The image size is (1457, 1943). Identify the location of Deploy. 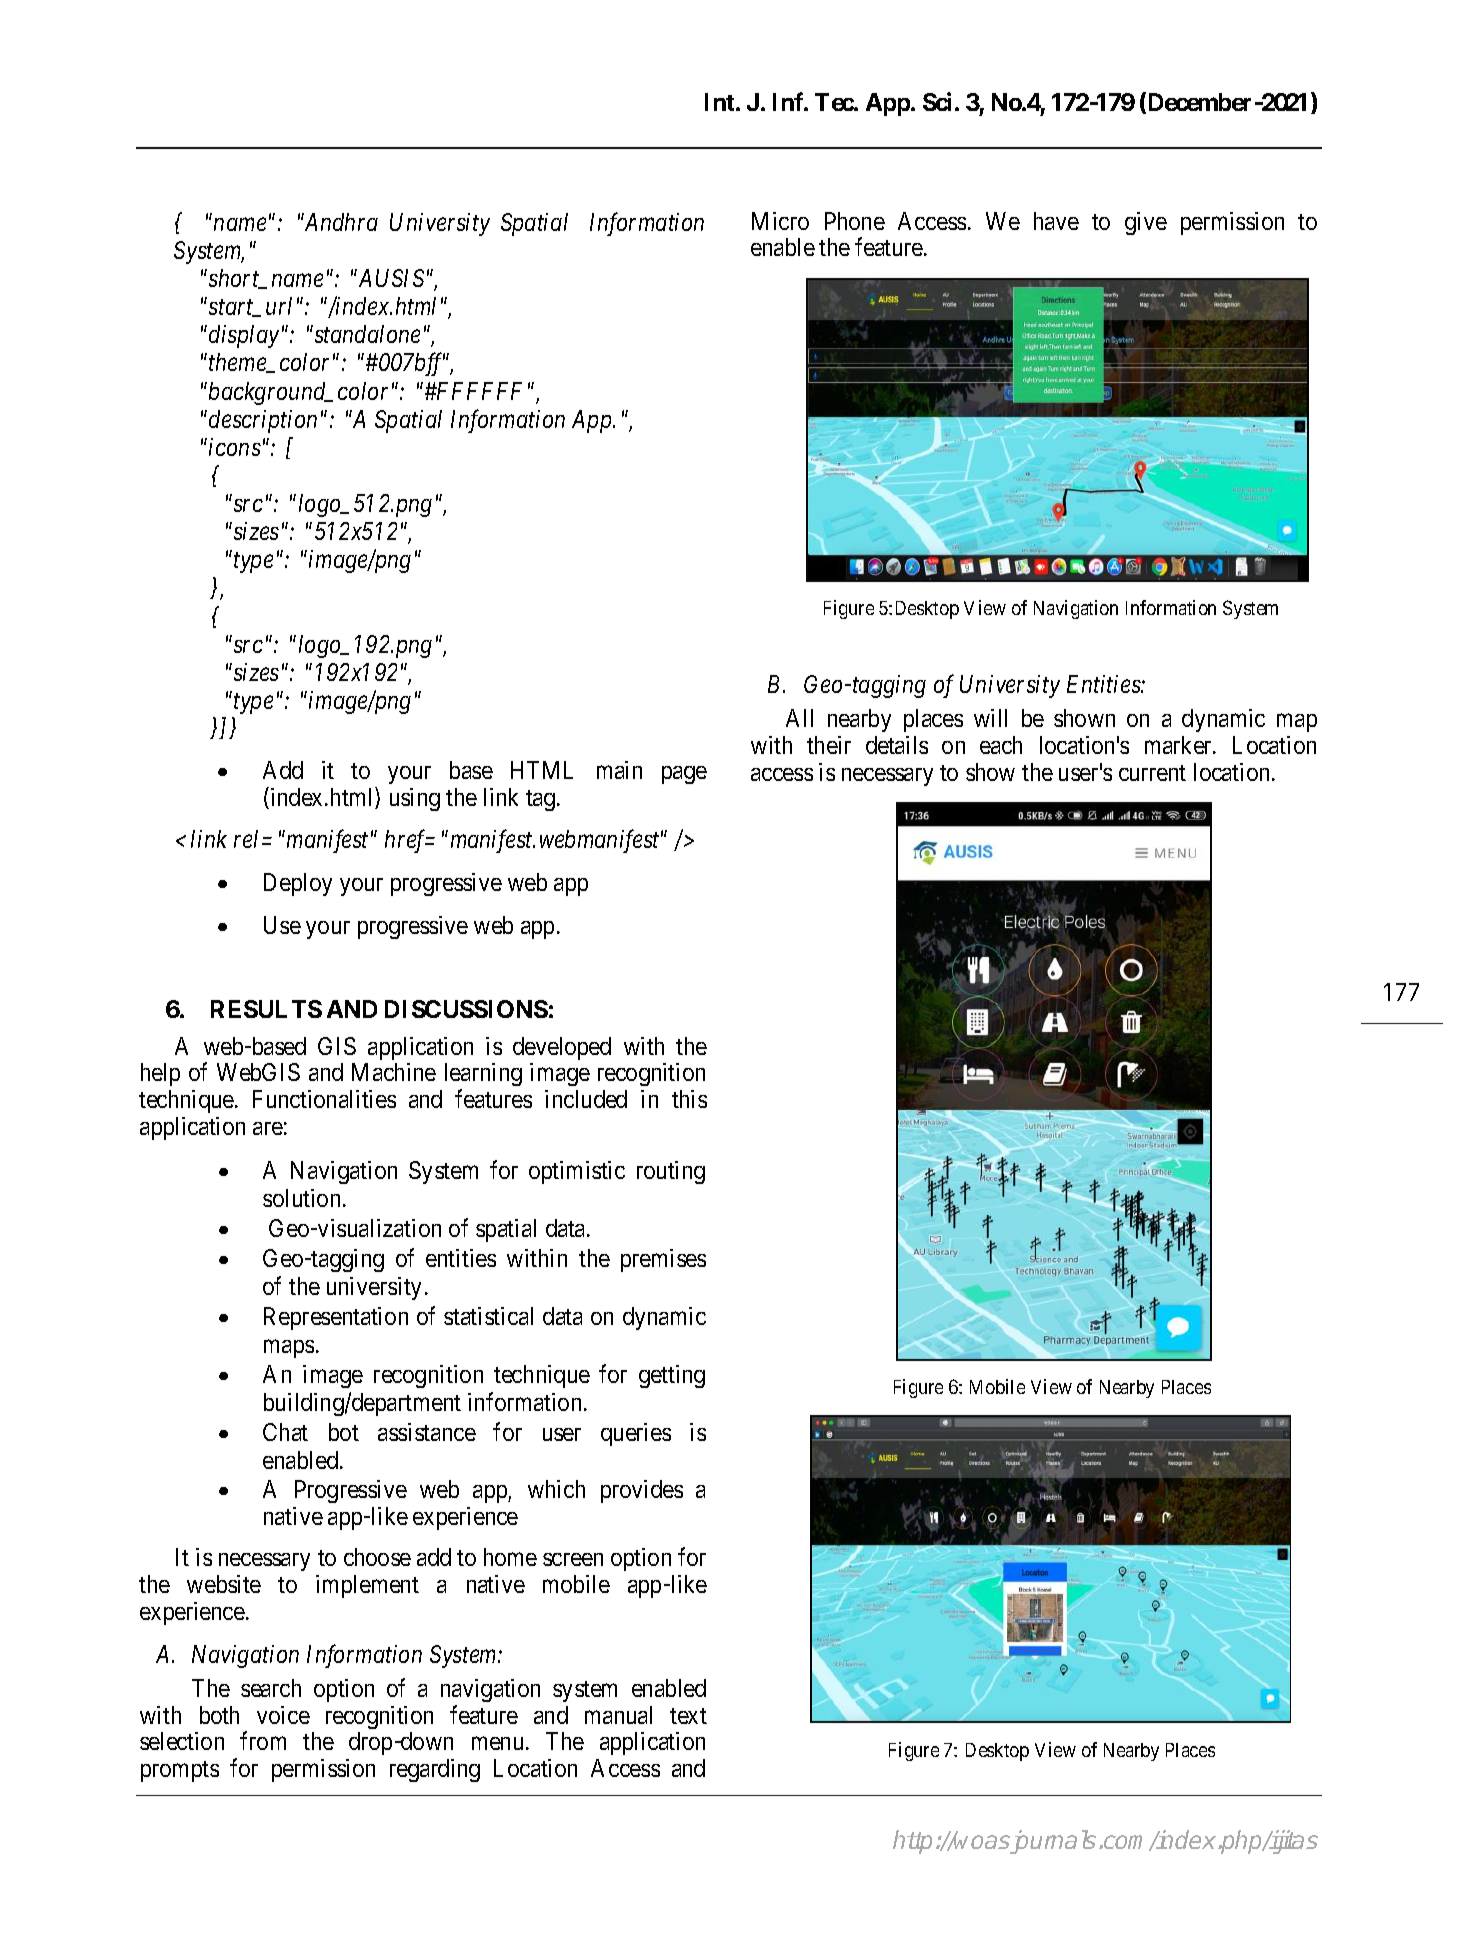
(298, 884).
